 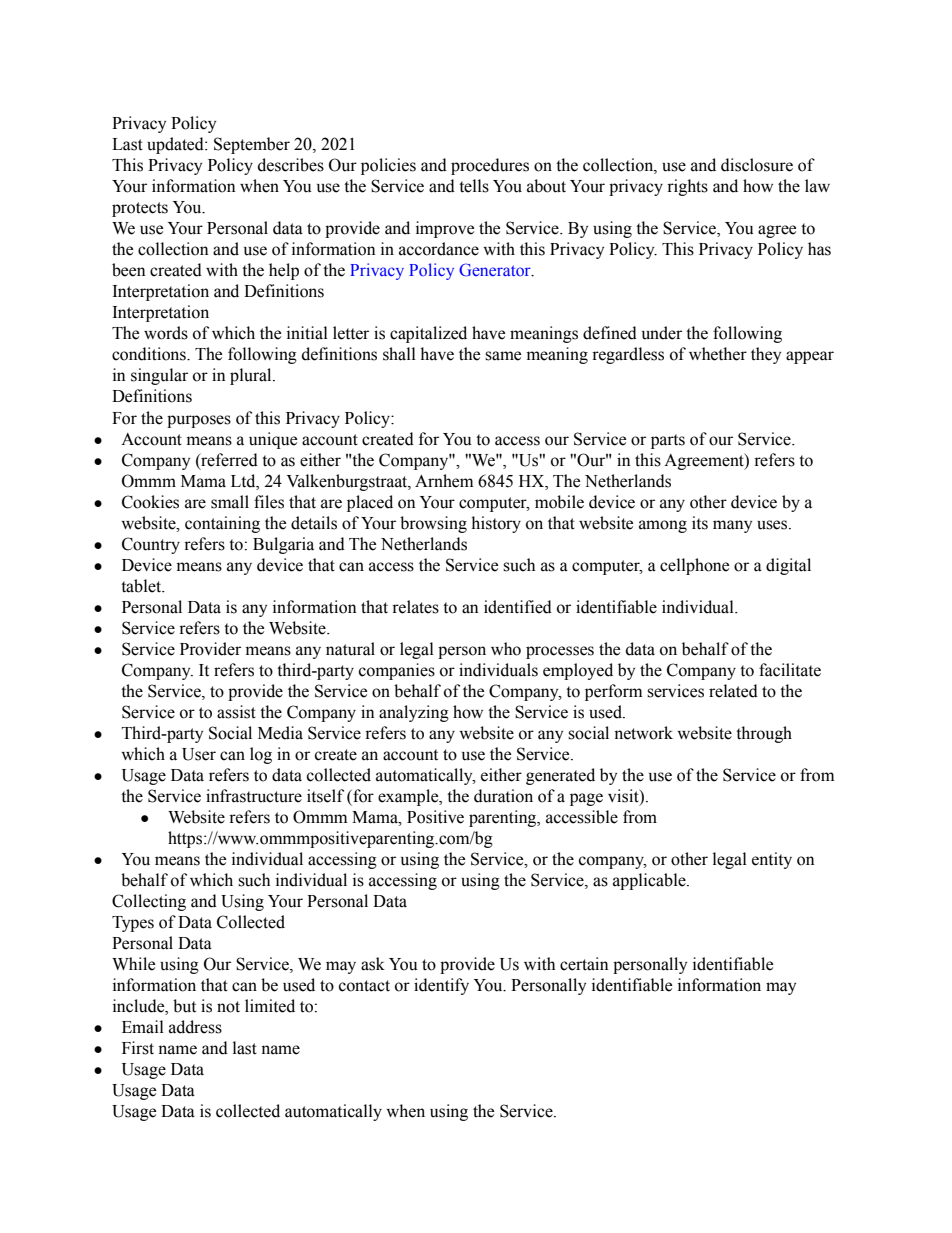 What do you see at coordinates (694, 566) in the screenshot?
I see `cellphone` at bounding box center [694, 566].
